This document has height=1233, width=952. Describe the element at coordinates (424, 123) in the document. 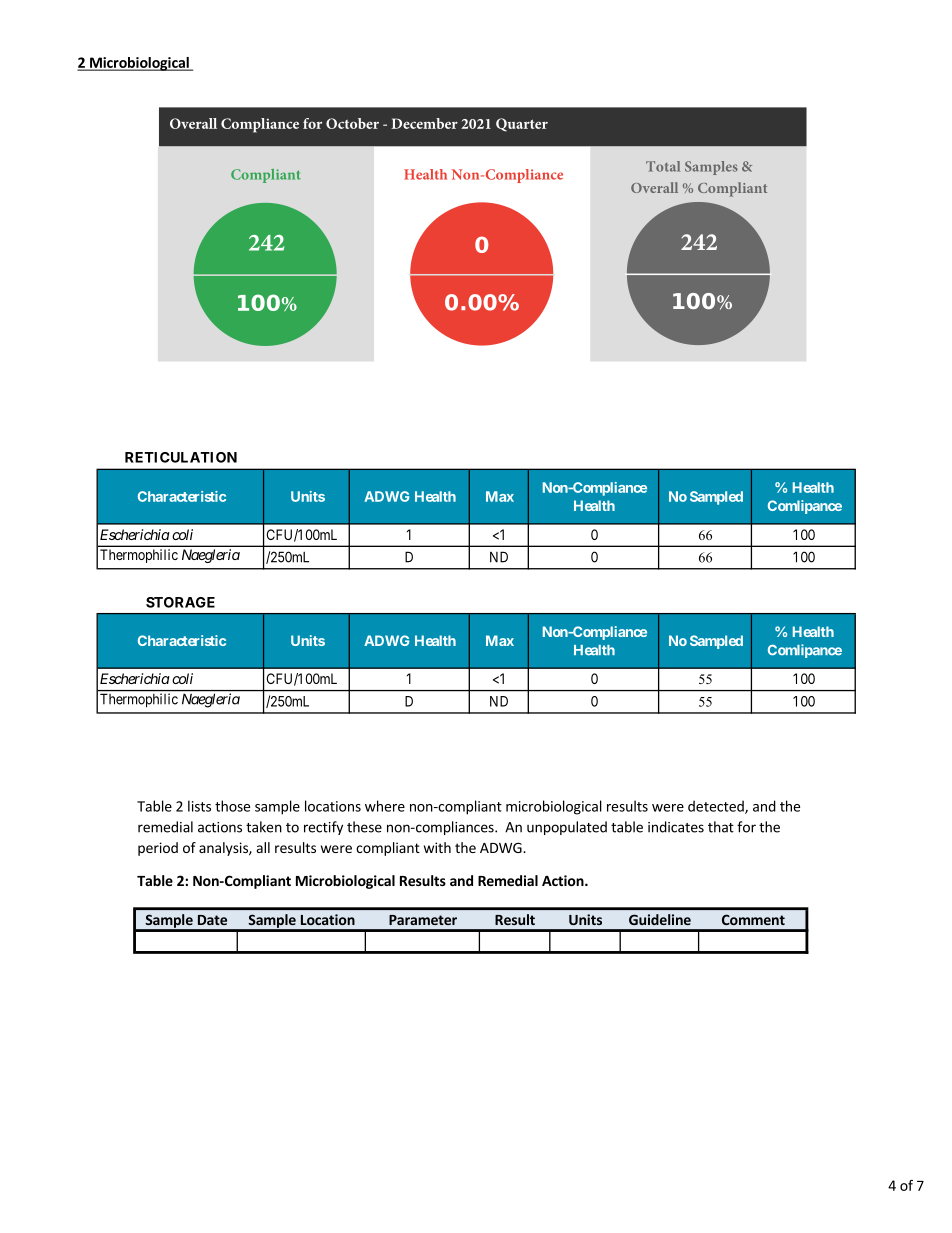

I see `December` at that location.
